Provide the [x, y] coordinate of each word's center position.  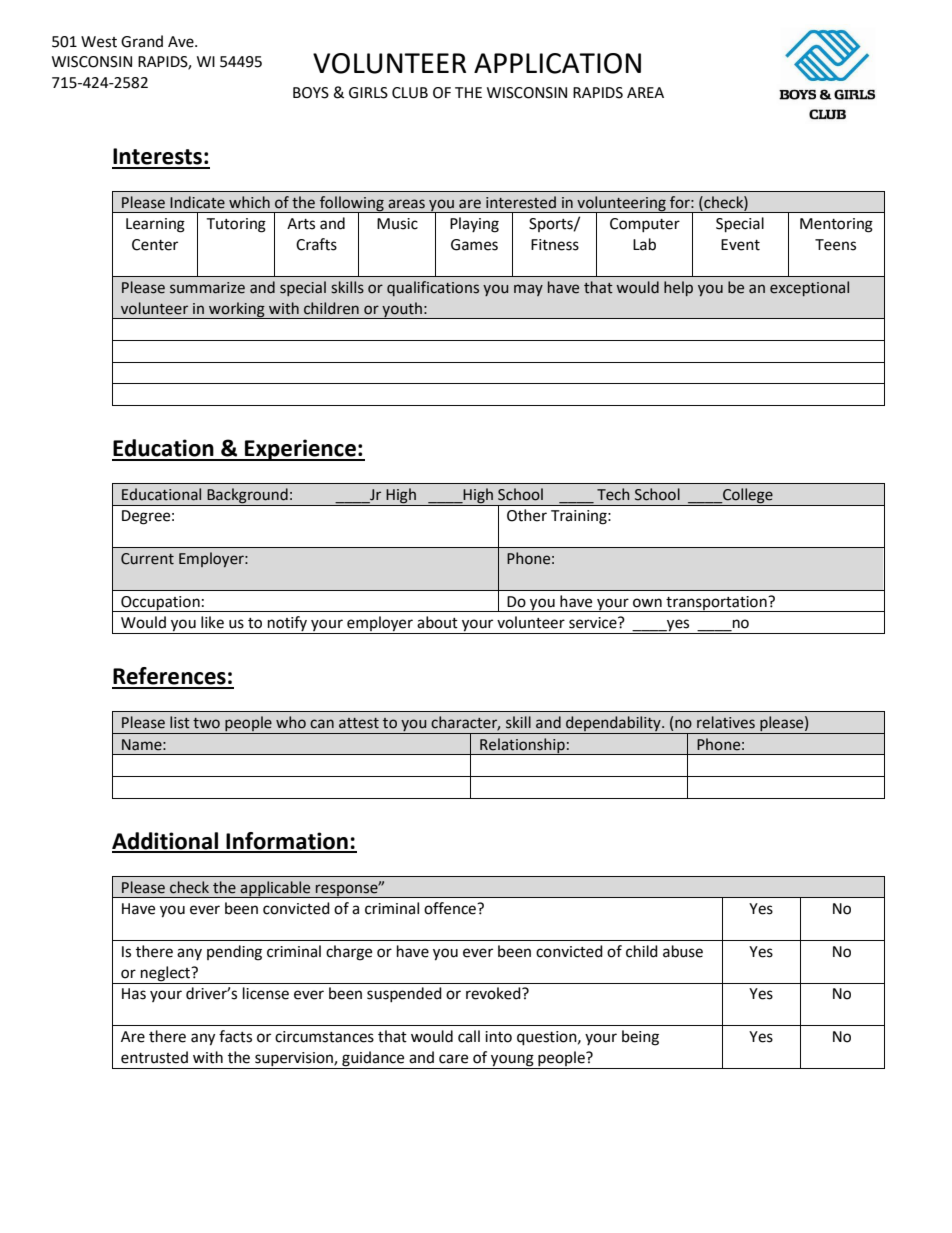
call [469, 1036]
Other [527, 515]
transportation [716, 604]
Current [147, 559]
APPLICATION [557, 63]
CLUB [410, 93]
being [640, 1038]
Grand [142, 41]
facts [235, 1036]
